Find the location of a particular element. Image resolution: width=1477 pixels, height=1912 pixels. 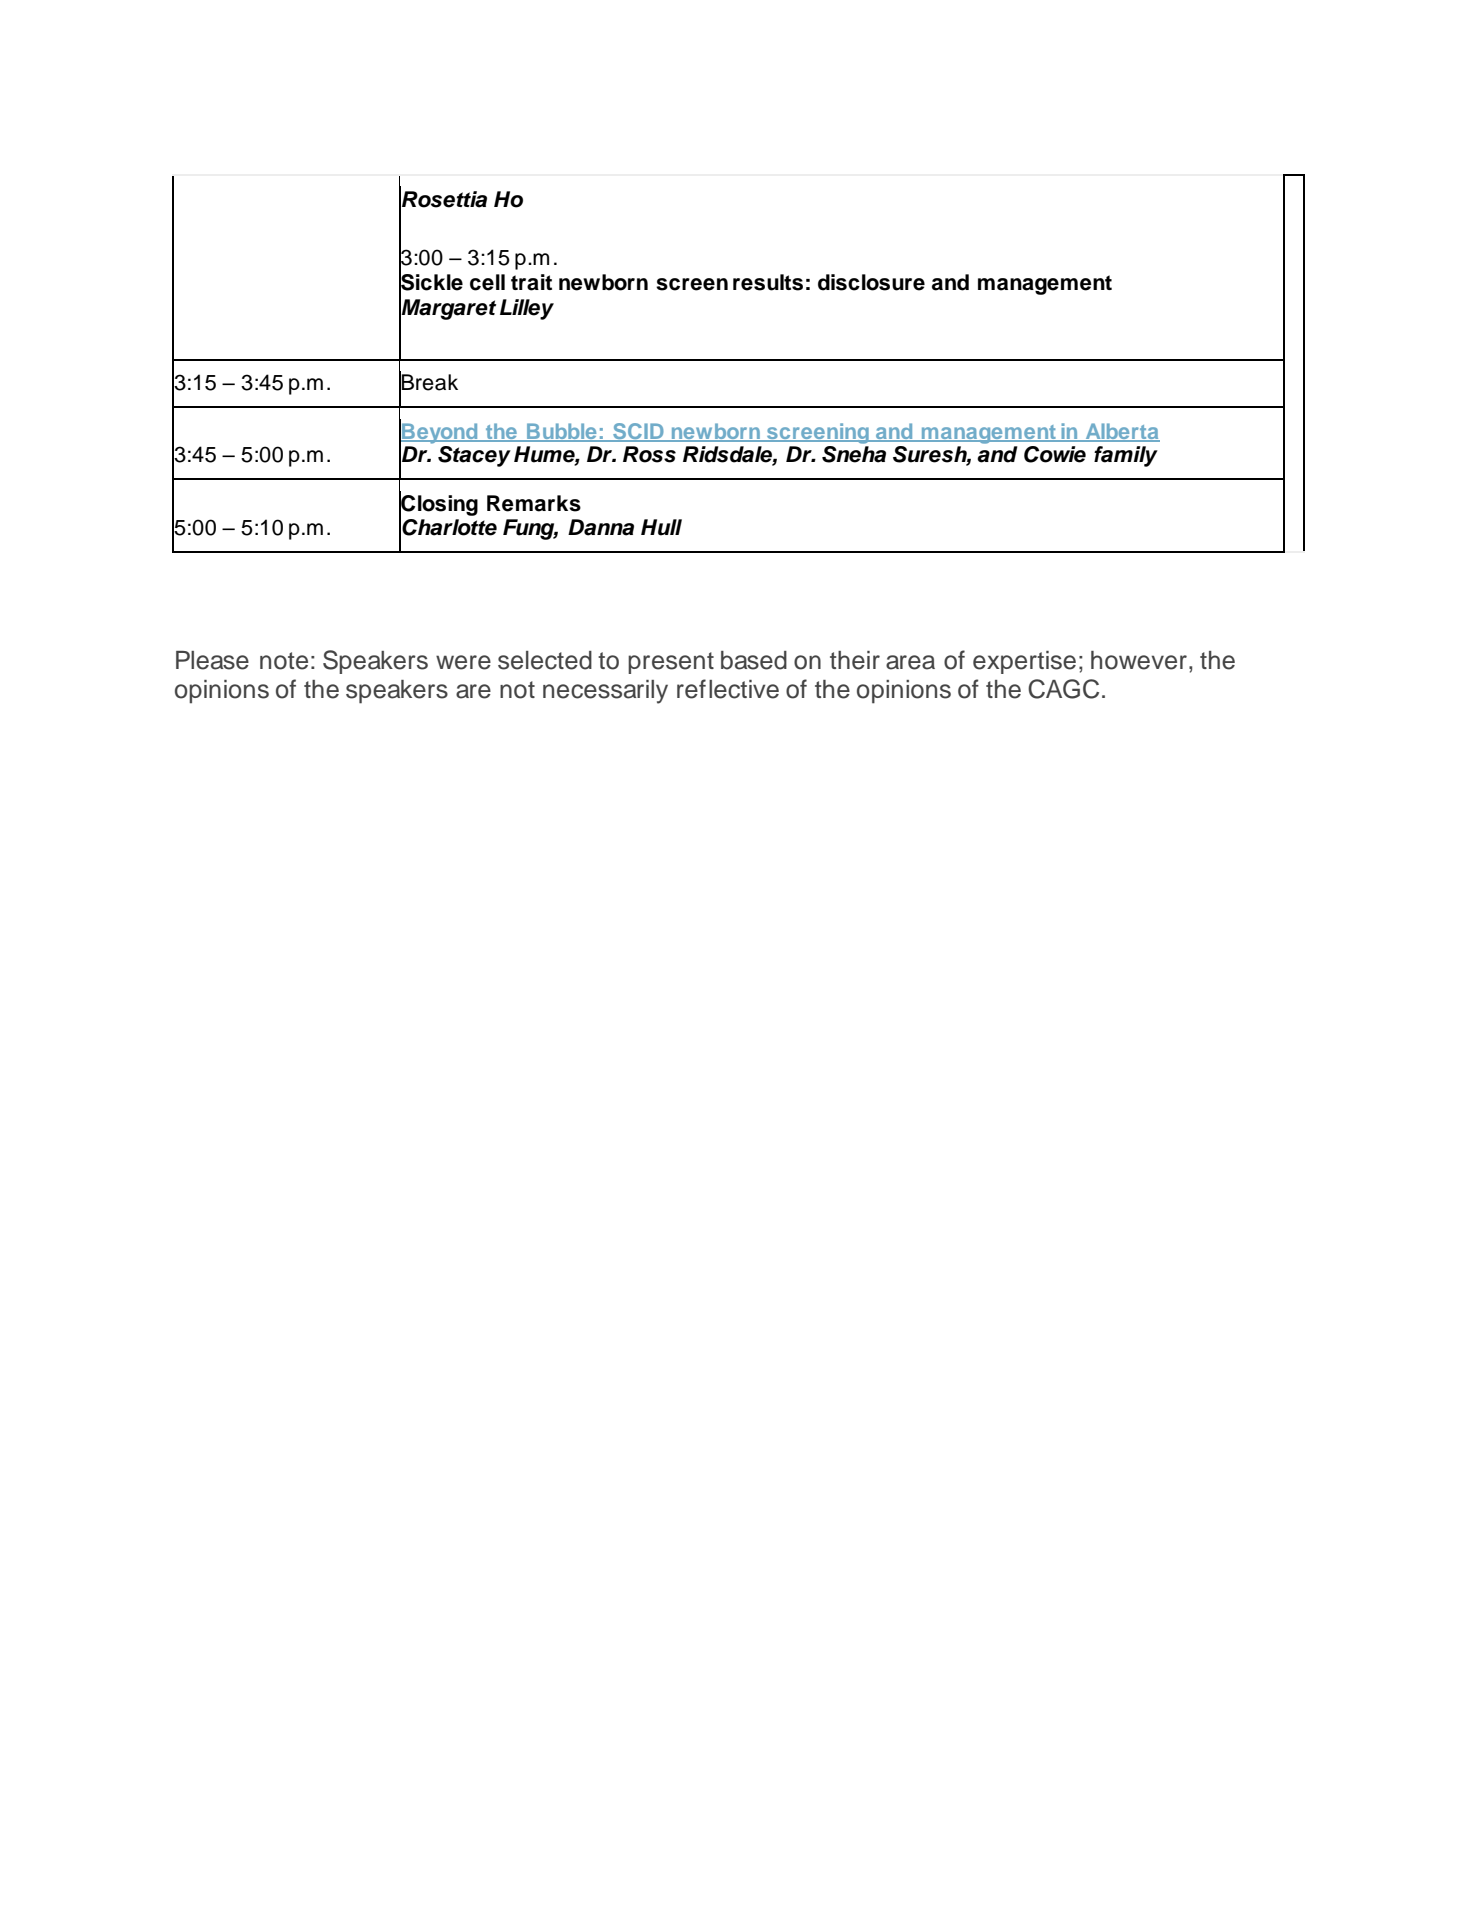

Bubble is located at coordinates (562, 432).
